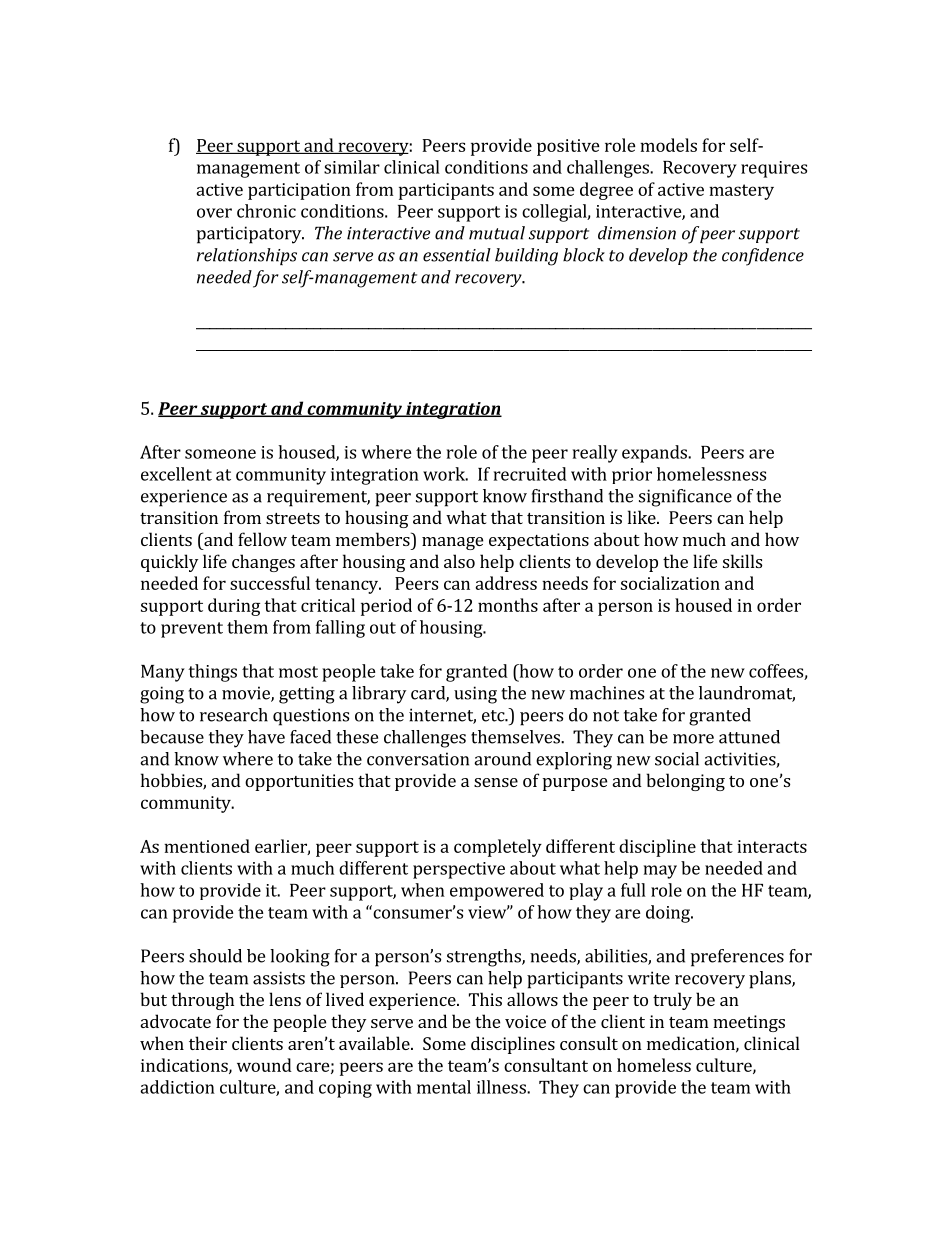 The height and width of the screenshot is (1233, 952). What do you see at coordinates (262, 539) in the screenshot?
I see `fellow` at bounding box center [262, 539].
